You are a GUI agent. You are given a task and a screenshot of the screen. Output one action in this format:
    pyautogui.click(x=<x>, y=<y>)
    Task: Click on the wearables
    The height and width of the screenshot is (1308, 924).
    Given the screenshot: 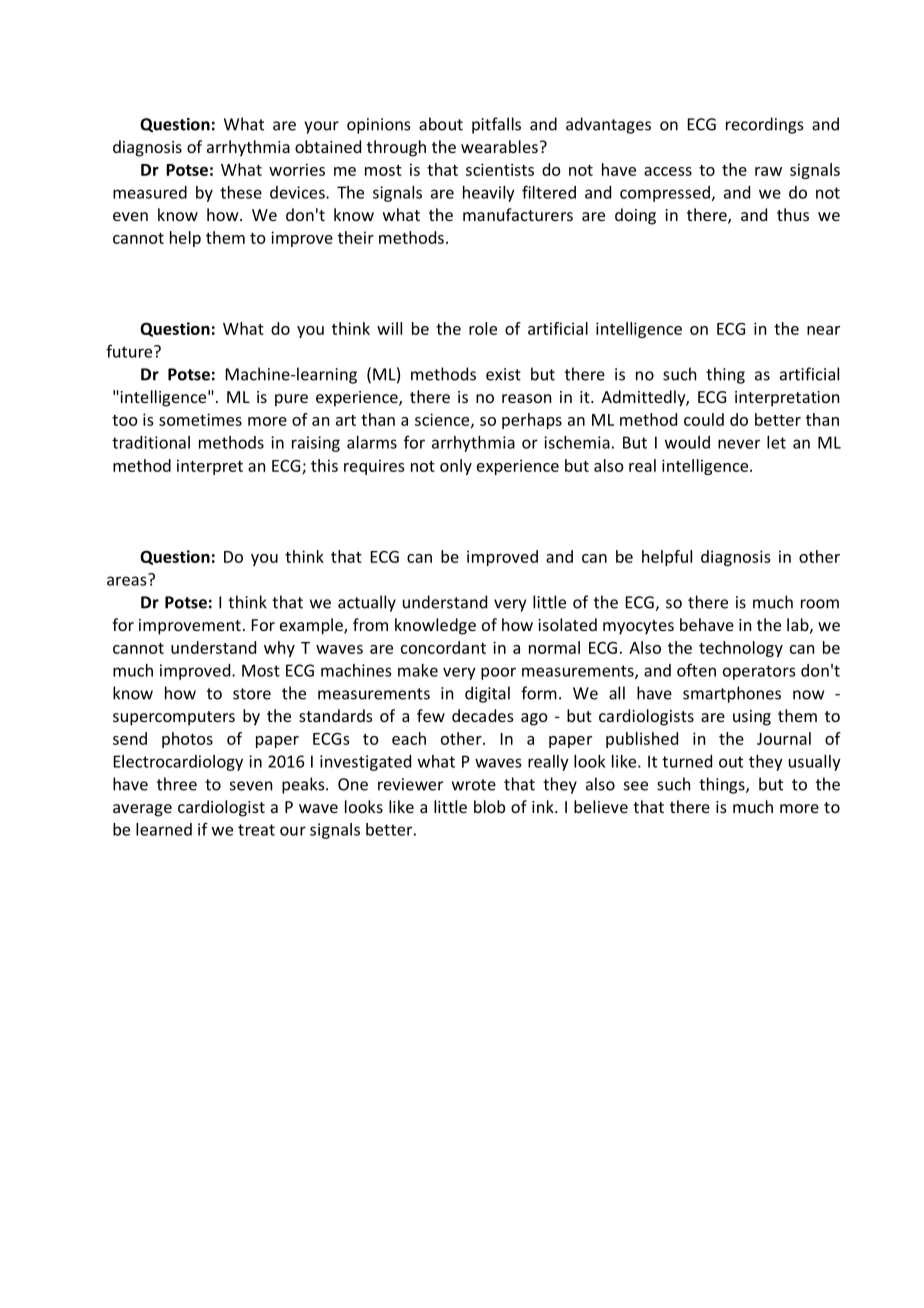 What is the action you would take?
    pyautogui.click(x=499, y=146)
